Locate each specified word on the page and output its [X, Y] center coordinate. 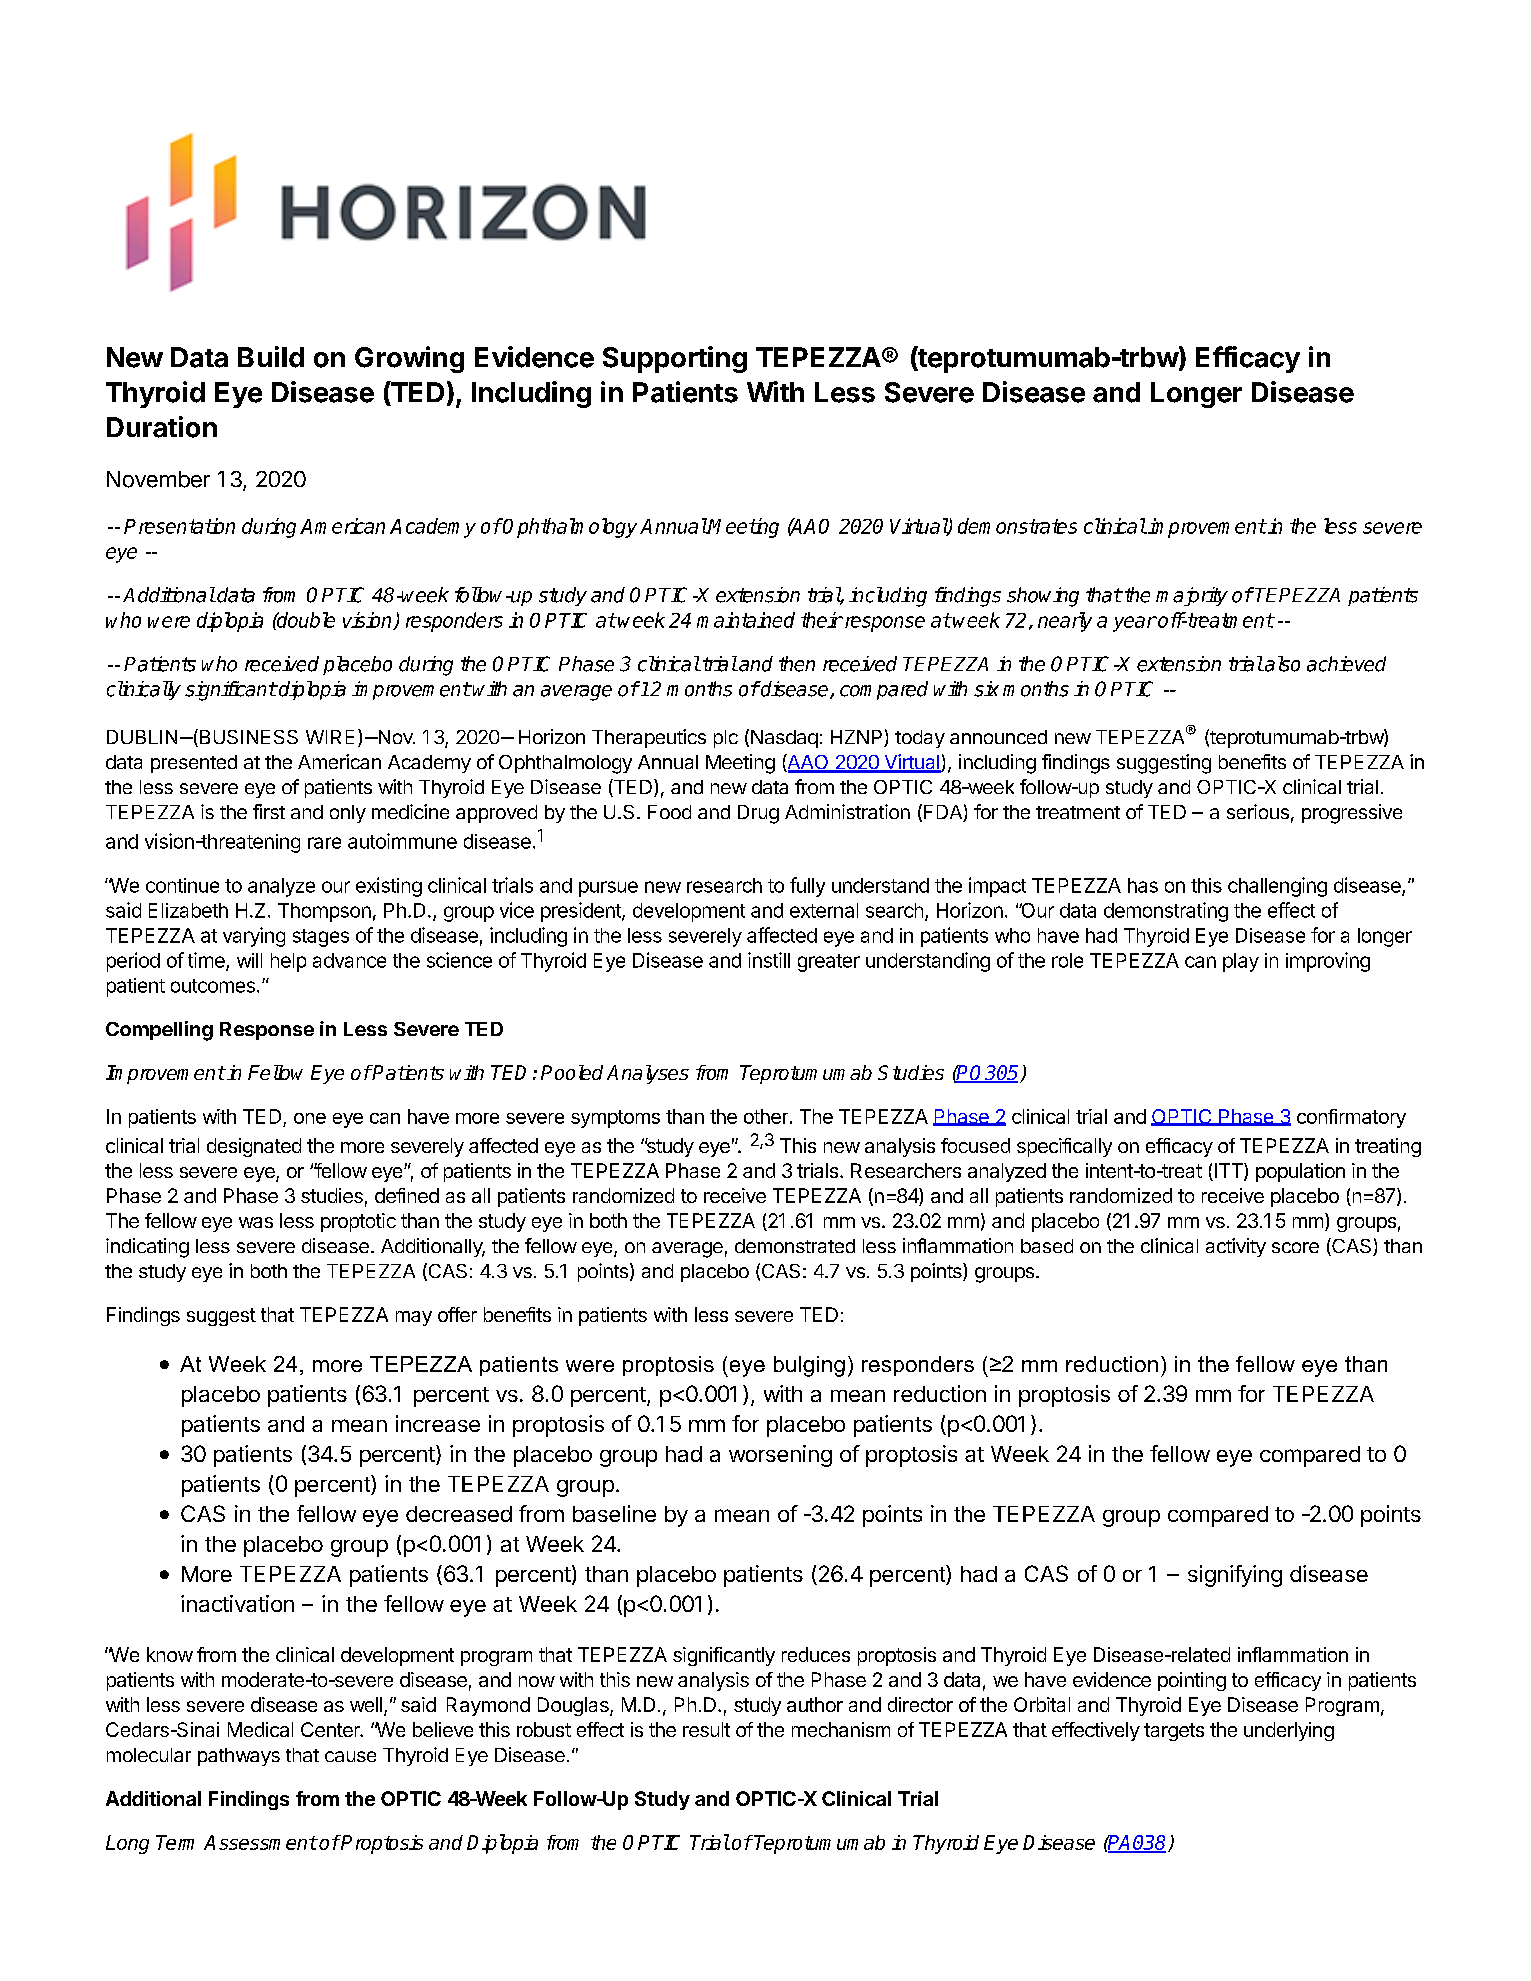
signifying [1235, 1576]
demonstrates [1017, 526]
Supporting [675, 359]
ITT [1228, 1172]
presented [194, 764]
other [766, 1116]
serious [1258, 811]
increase [438, 1423]
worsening [780, 1456]
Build [271, 357]
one [310, 1118]
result [706, 1729]
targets [1174, 1732]
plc [726, 739]
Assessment [260, 1842]
